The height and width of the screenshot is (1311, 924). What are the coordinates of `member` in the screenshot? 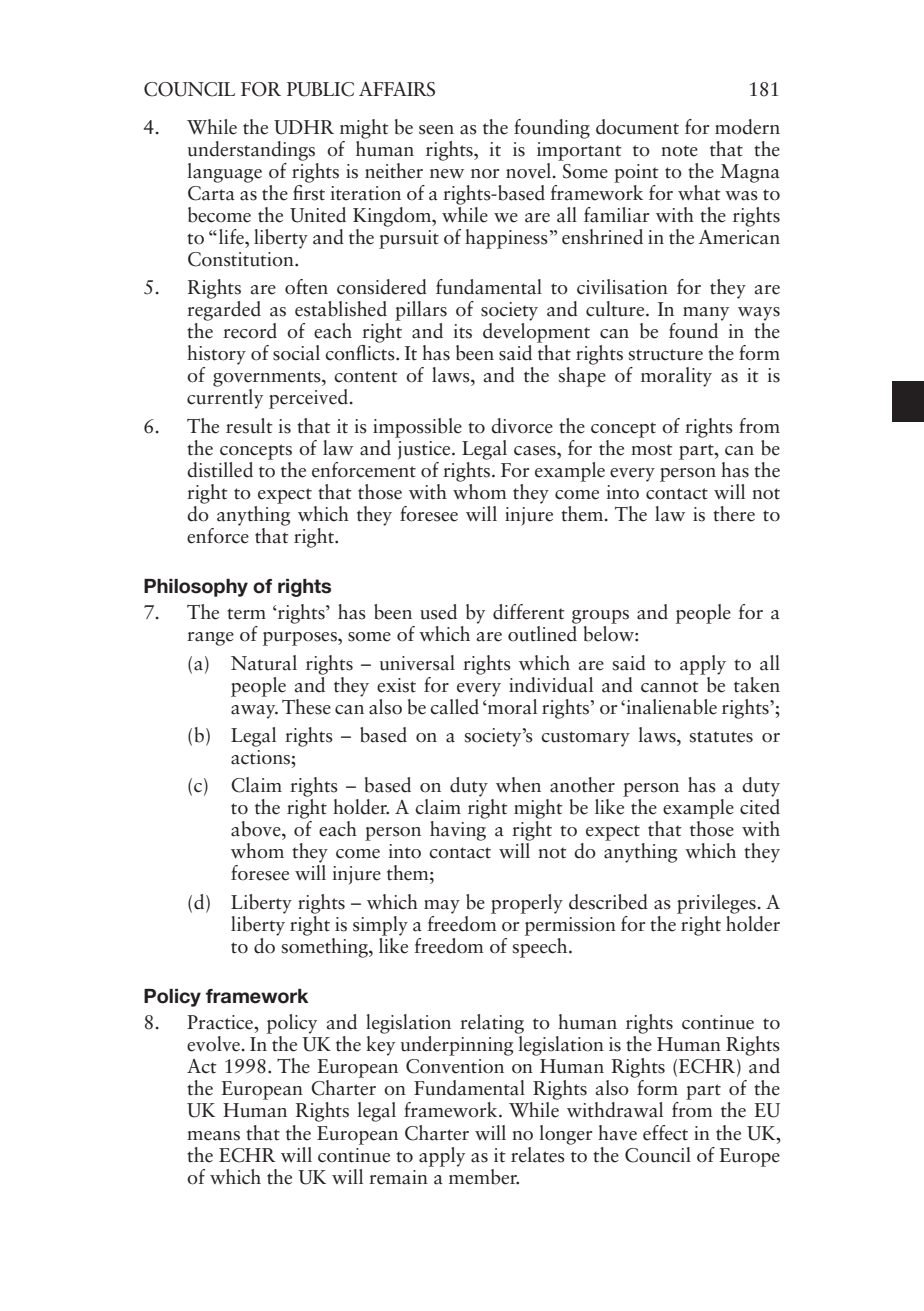 It's located at (484, 1175).
